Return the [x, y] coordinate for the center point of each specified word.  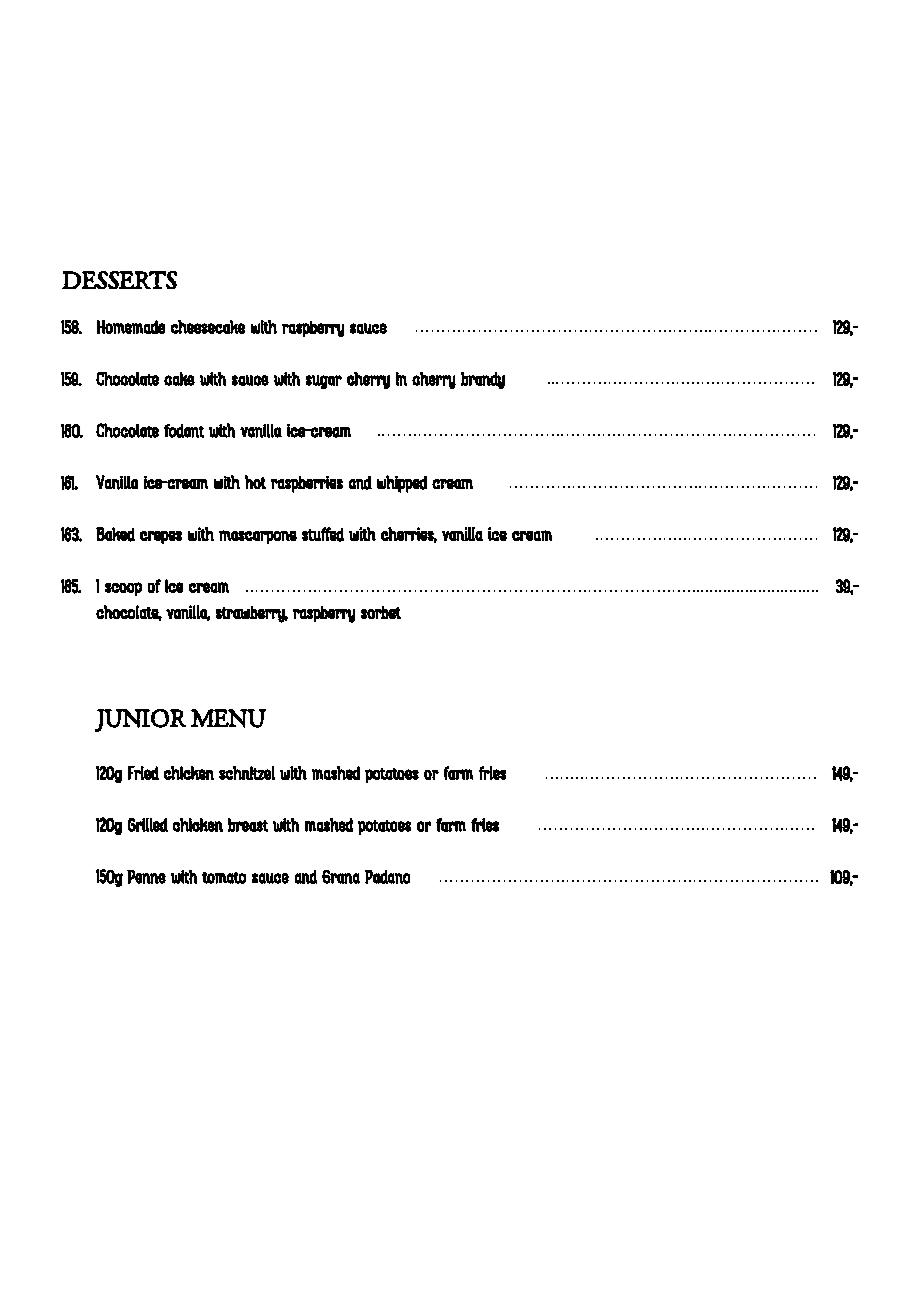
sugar [324, 382]
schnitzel [247, 773]
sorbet [381, 612]
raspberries [307, 484]
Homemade [131, 327]
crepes [161, 537]
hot [255, 482]
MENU [228, 718]
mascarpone [258, 537]
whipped [402, 484]
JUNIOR [140, 720]
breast [248, 825]
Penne [146, 877]
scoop [123, 589]
